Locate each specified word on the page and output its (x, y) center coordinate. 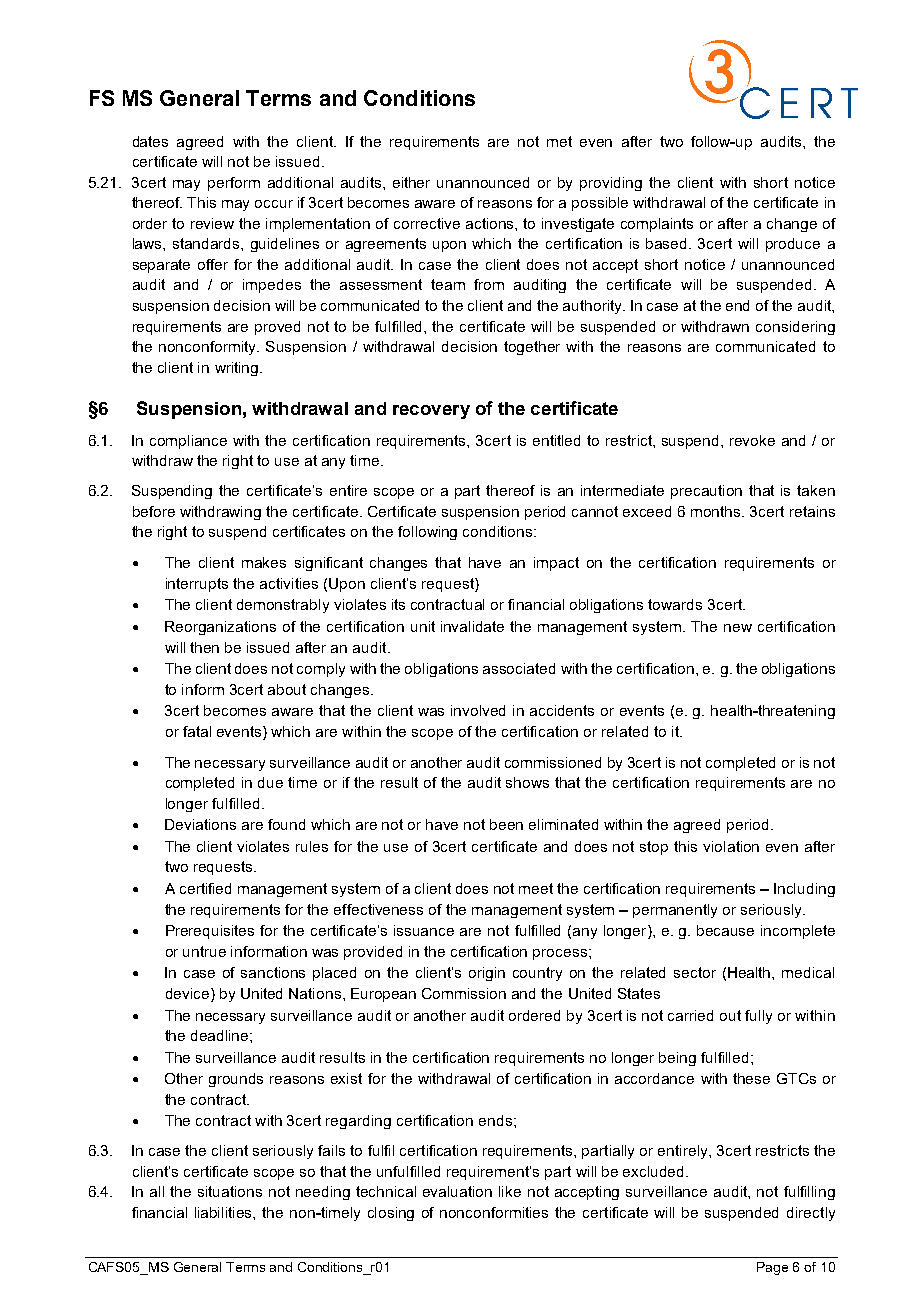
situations (230, 1191)
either (411, 182)
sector (695, 972)
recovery (431, 412)
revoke (752, 440)
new (738, 628)
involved (478, 710)
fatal (197, 731)
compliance (188, 442)
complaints (657, 225)
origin (487, 974)
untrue (204, 951)
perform (234, 184)
